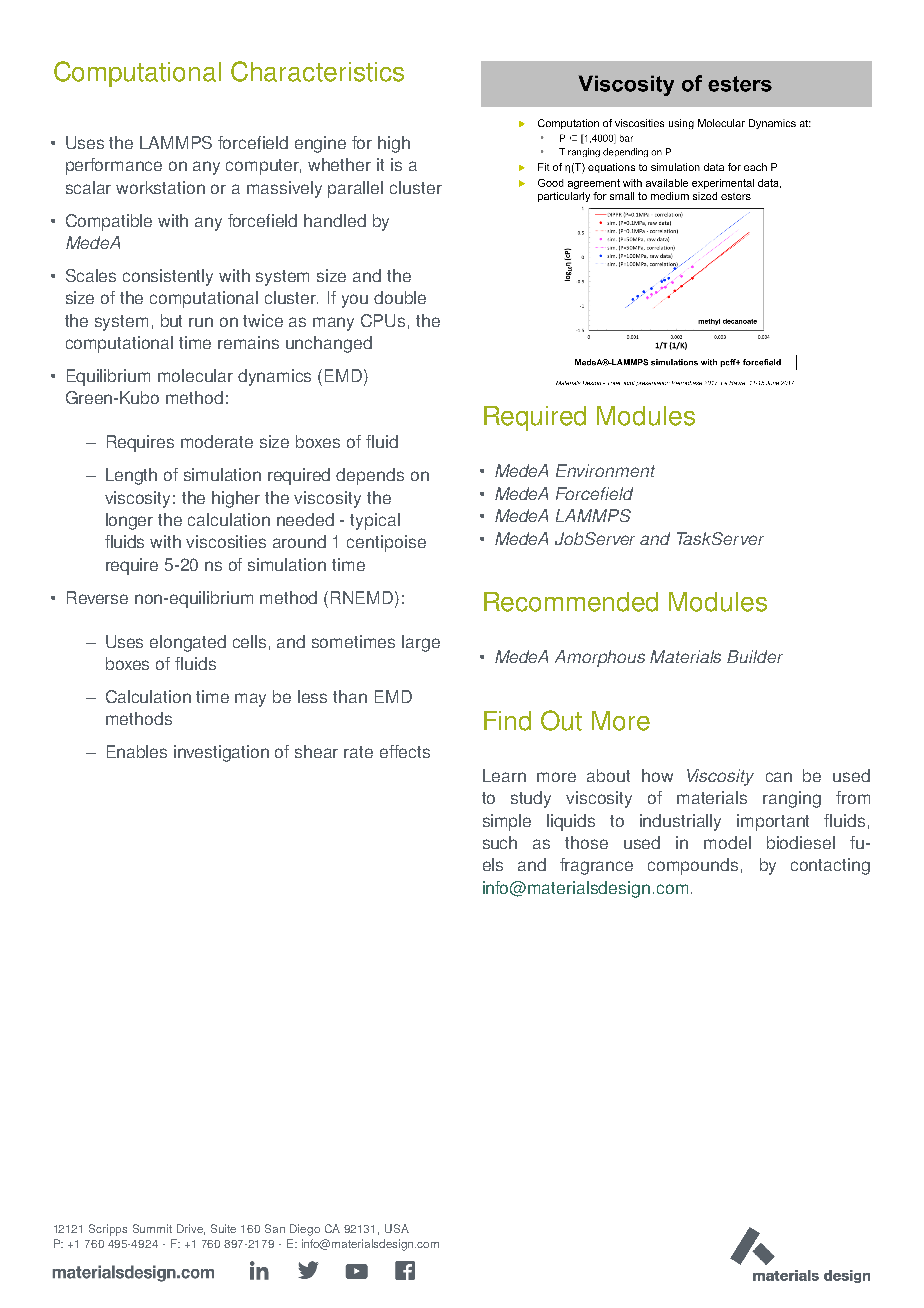  What do you see at coordinates (397, 1228) in the page?
I see `USA` at bounding box center [397, 1228].
